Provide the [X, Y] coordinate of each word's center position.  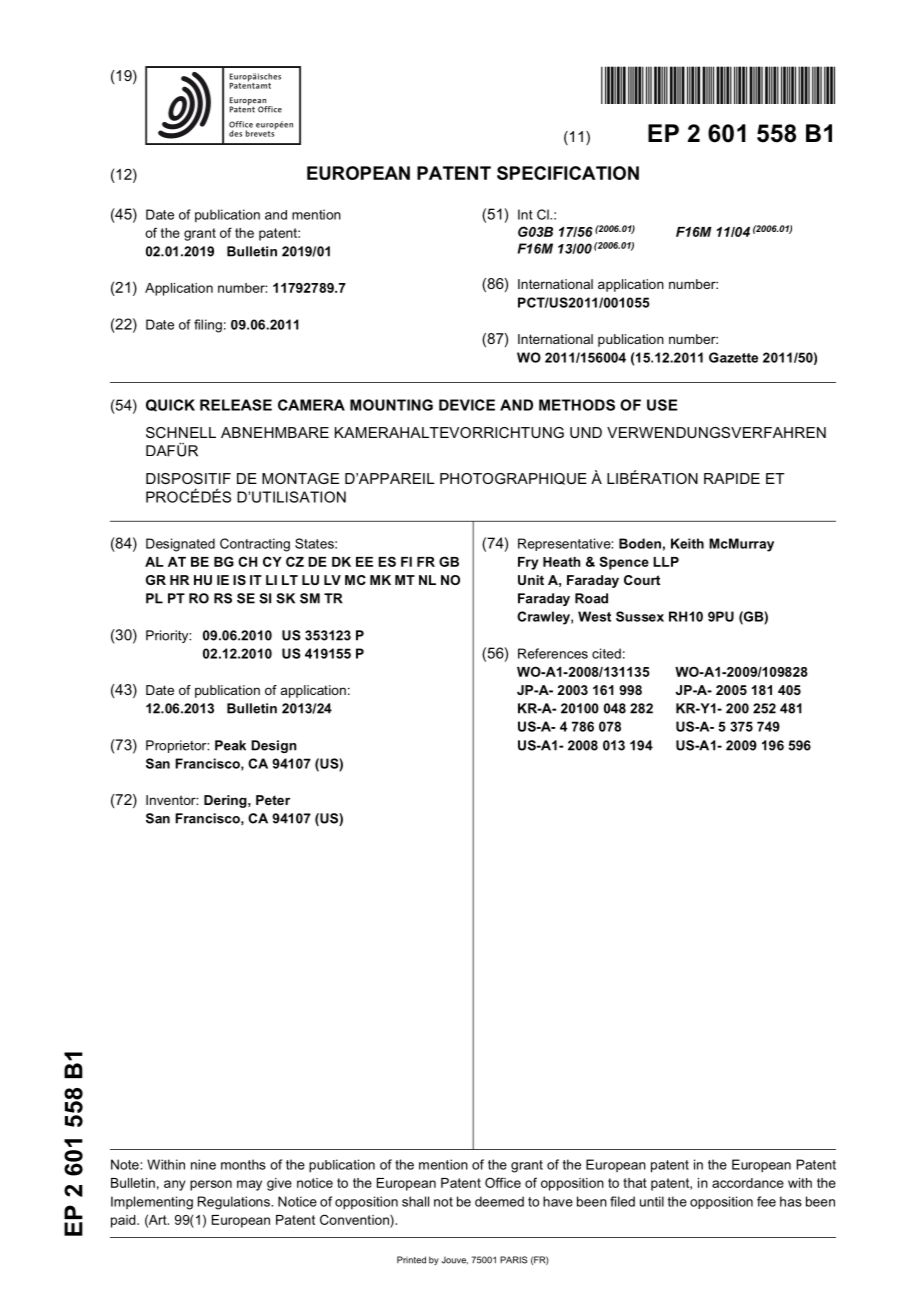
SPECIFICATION [568, 173]
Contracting [255, 545]
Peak [230, 745]
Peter [273, 800]
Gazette [733, 357]
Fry [528, 563]
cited [606, 653]
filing [208, 326]
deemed [499, 1201]
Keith [687, 543]
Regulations [235, 1203]
